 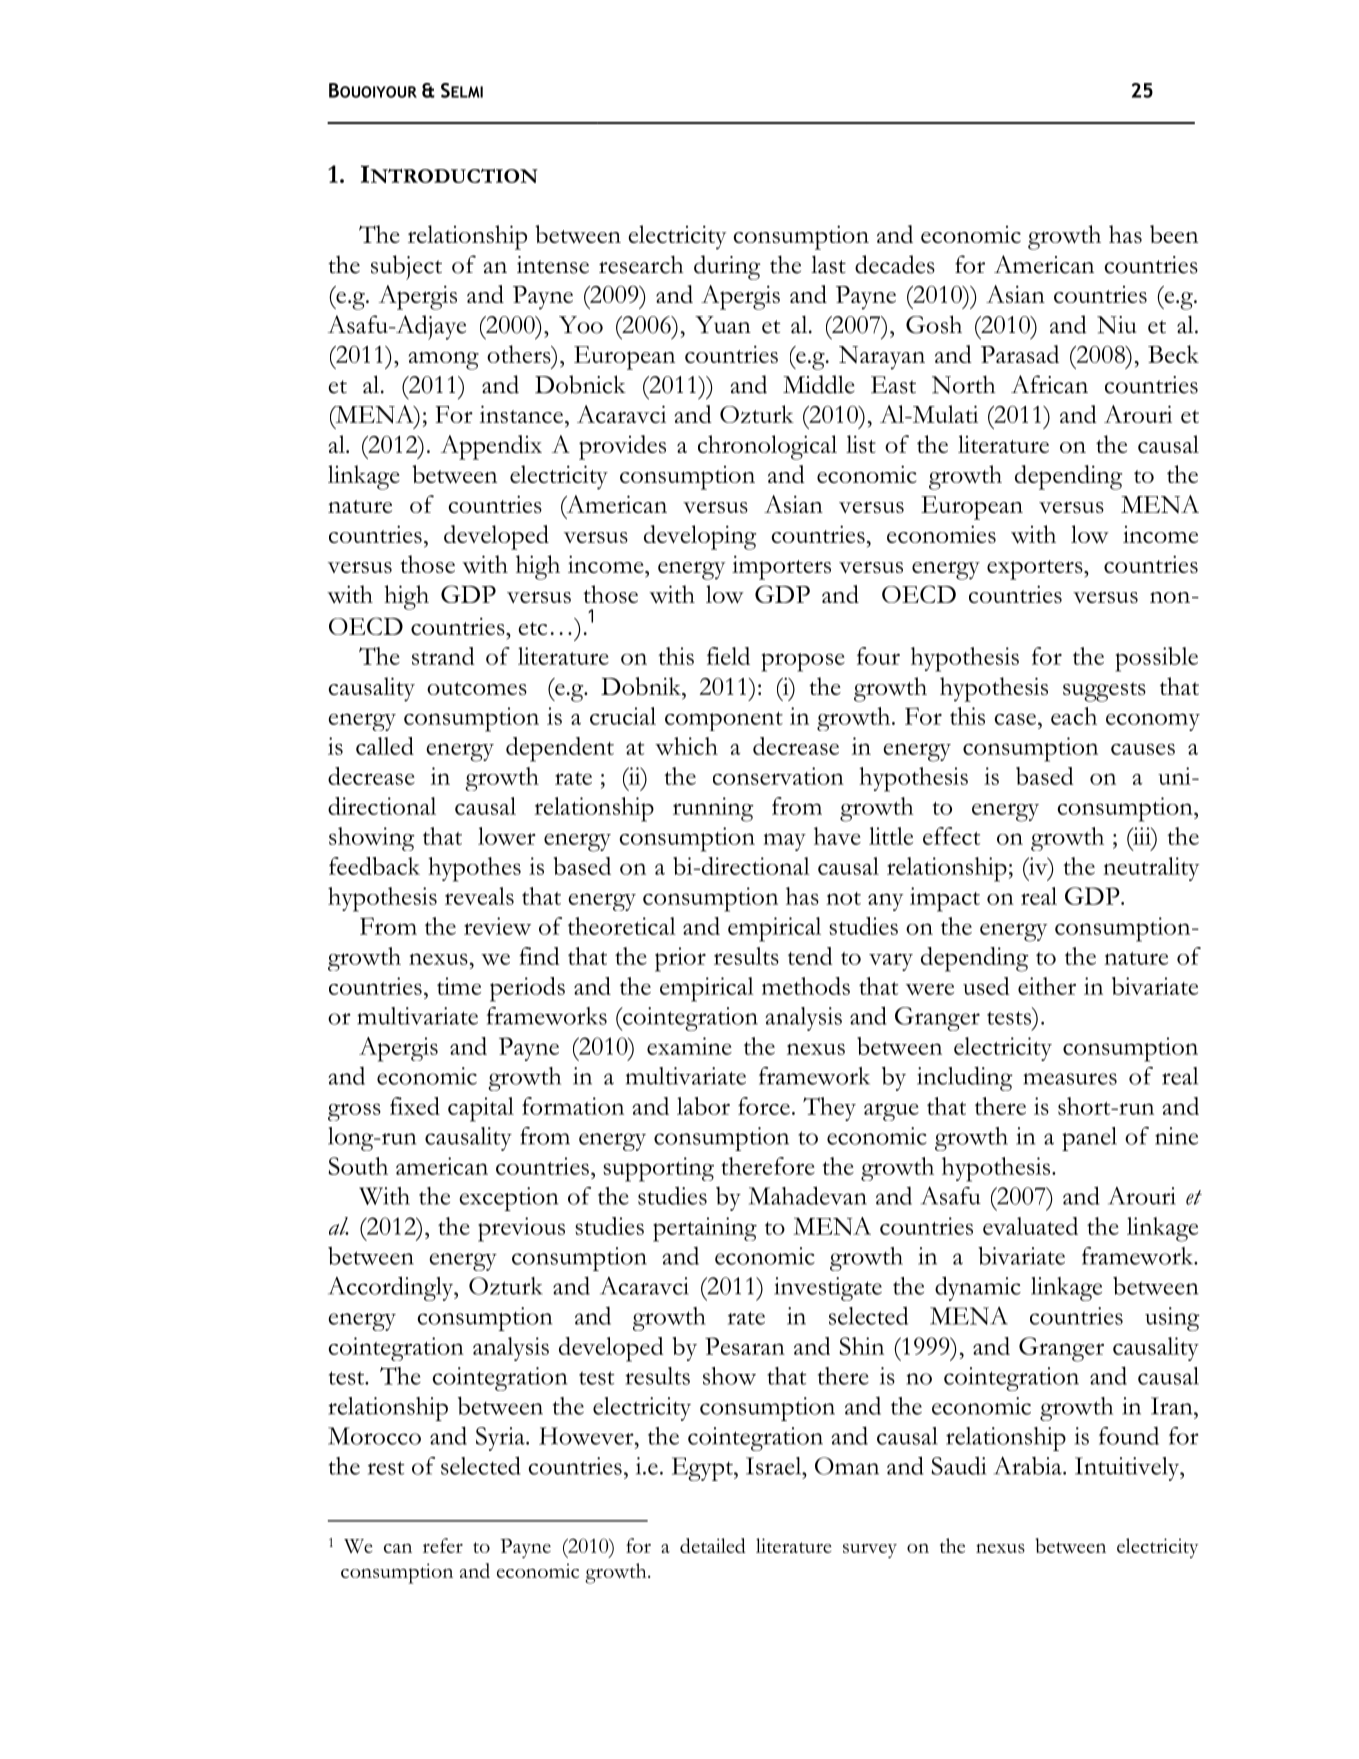 What do you see at coordinates (764, 1106) in the screenshot?
I see `force` at bounding box center [764, 1106].
